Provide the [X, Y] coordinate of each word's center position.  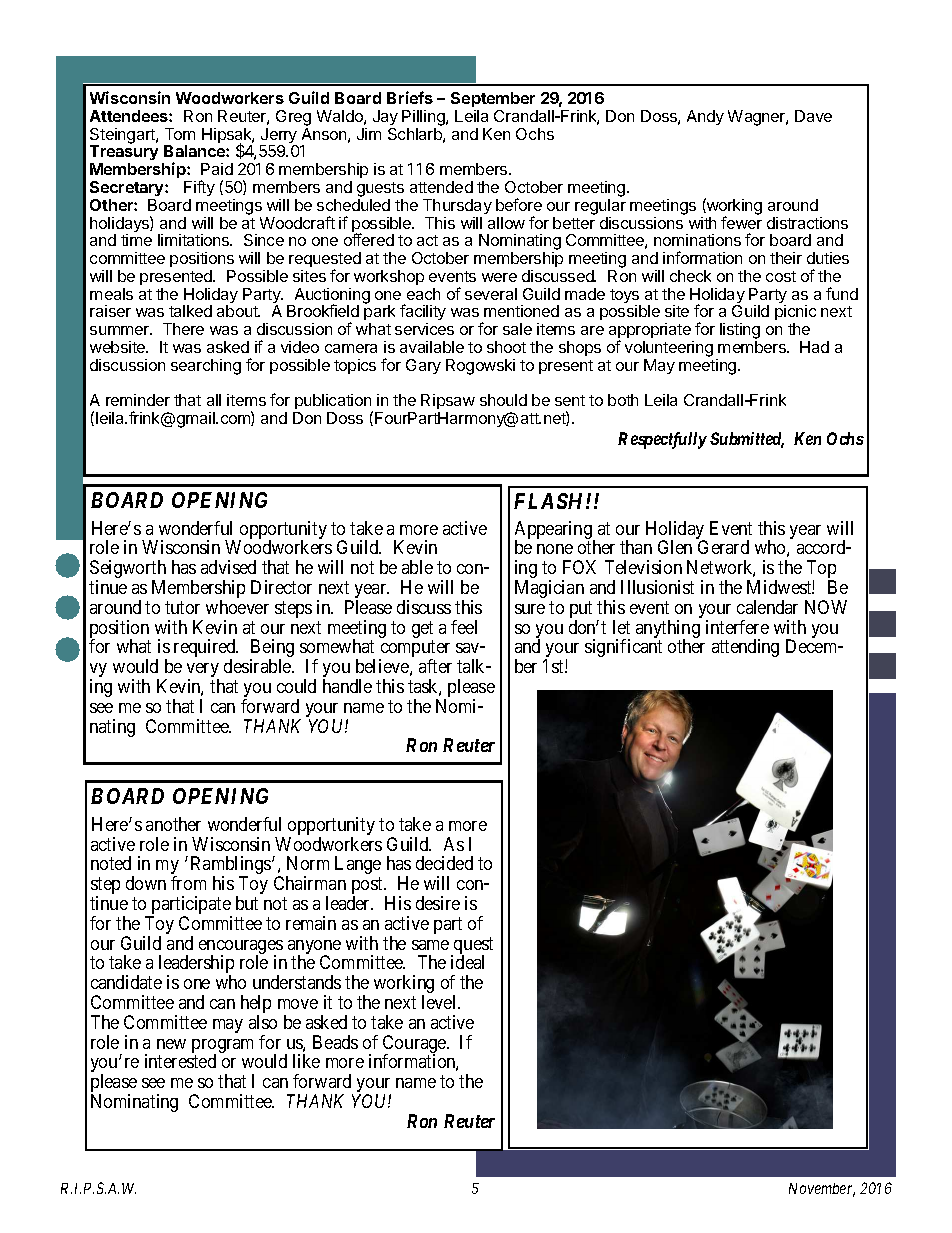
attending [745, 648]
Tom [180, 134]
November [822, 1190]
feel [464, 627]
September [493, 99]
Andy [705, 117]
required [206, 649]
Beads [335, 1042]
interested [180, 1061]
